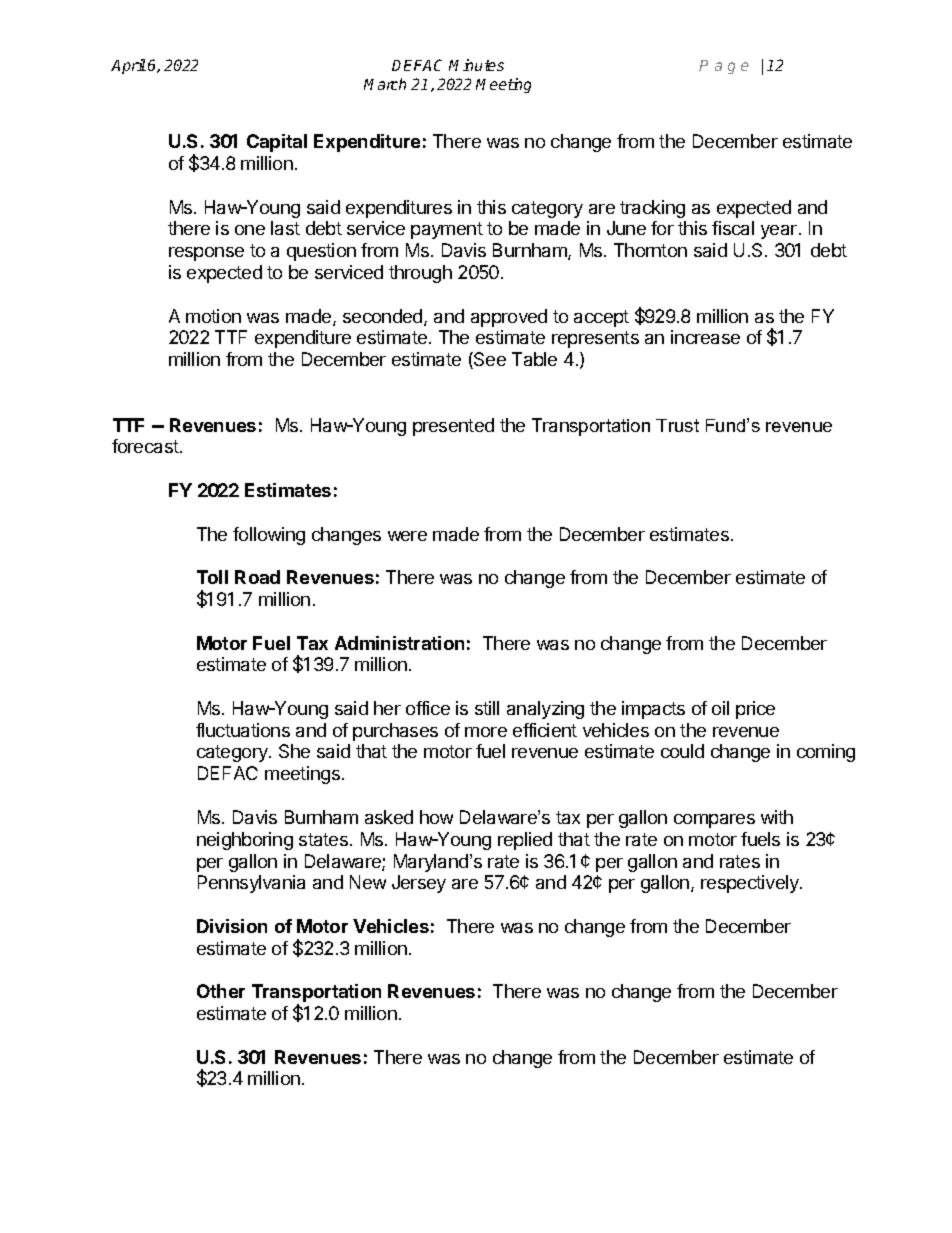  I want to click on tracking, so click(652, 209).
